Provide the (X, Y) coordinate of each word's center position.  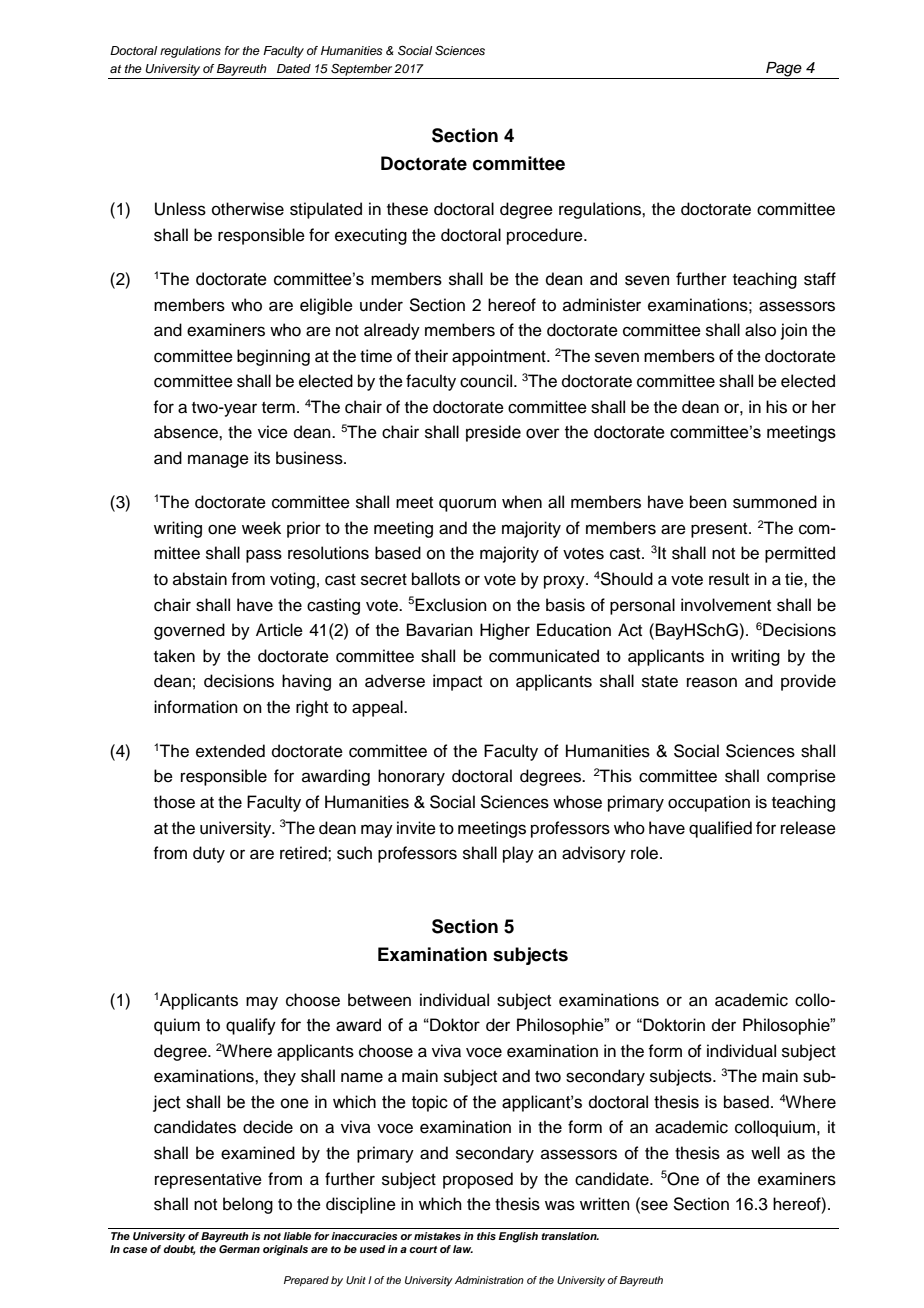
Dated (294, 68)
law (463, 1249)
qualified (720, 829)
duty (209, 854)
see (653, 1205)
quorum (467, 505)
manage (218, 461)
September (361, 70)
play (518, 854)
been (708, 502)
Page (784, 70)
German (239, 1249)
